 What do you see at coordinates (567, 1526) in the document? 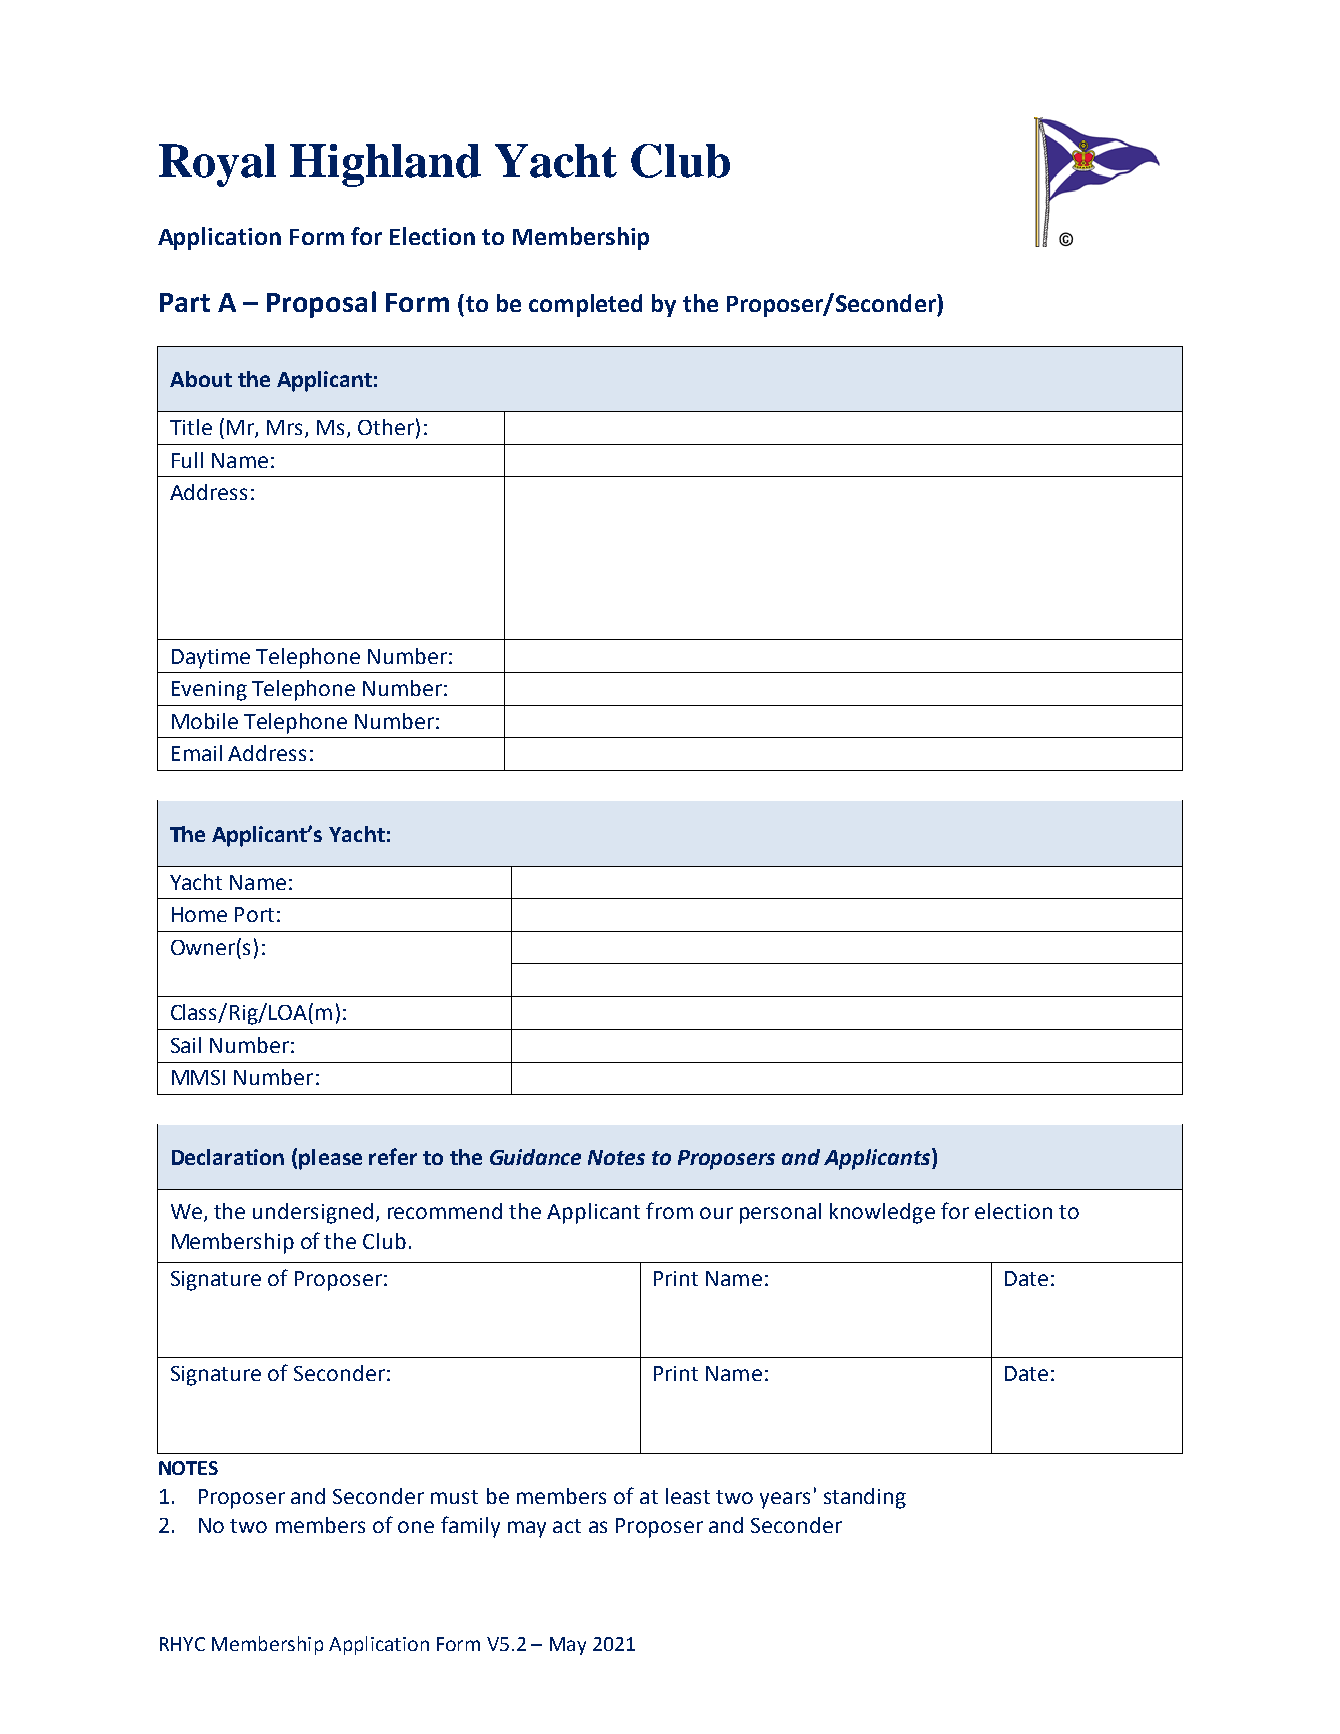
I see `act` at bounding box center [567, 1526].
